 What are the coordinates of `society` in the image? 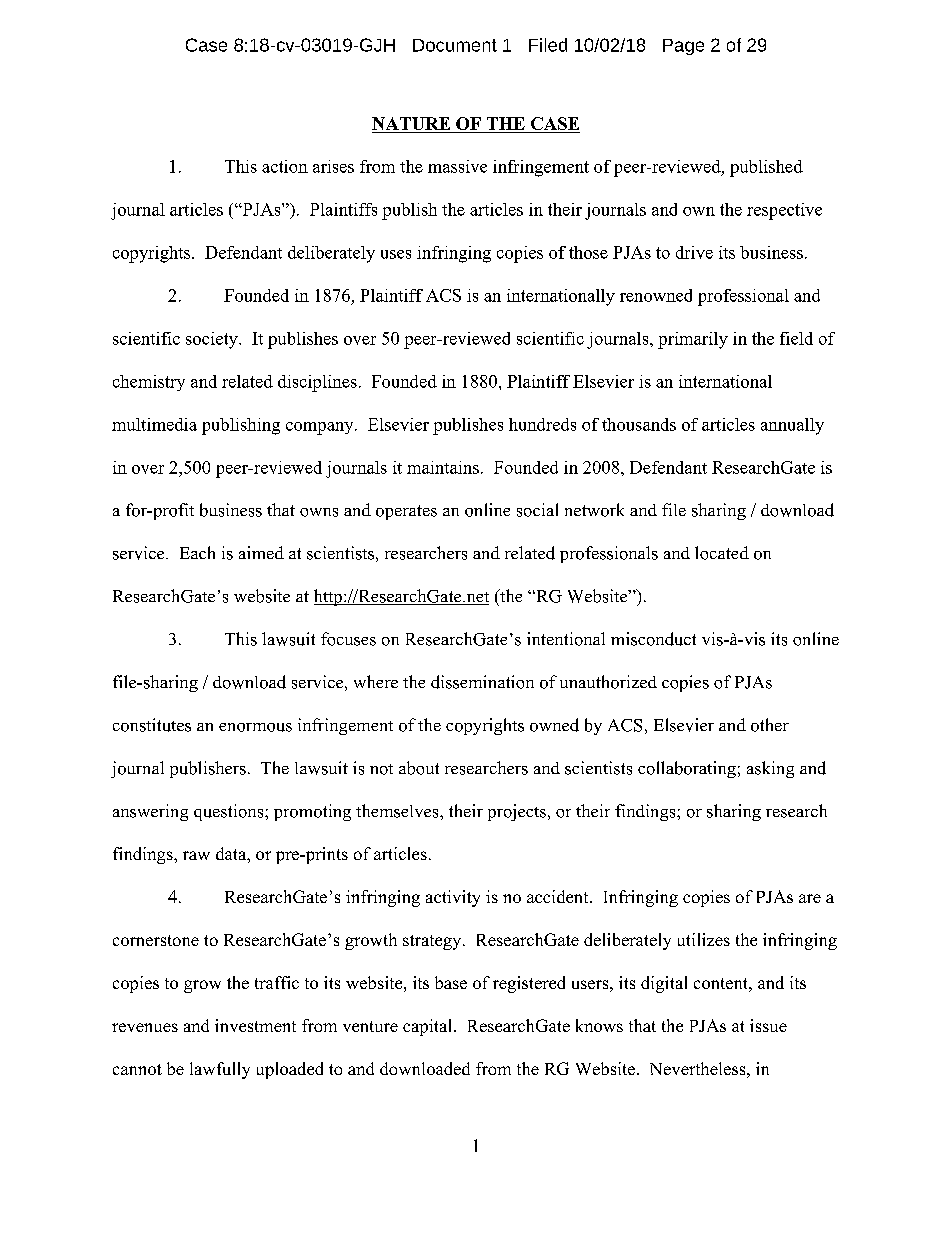 It's located at (213, 340).
